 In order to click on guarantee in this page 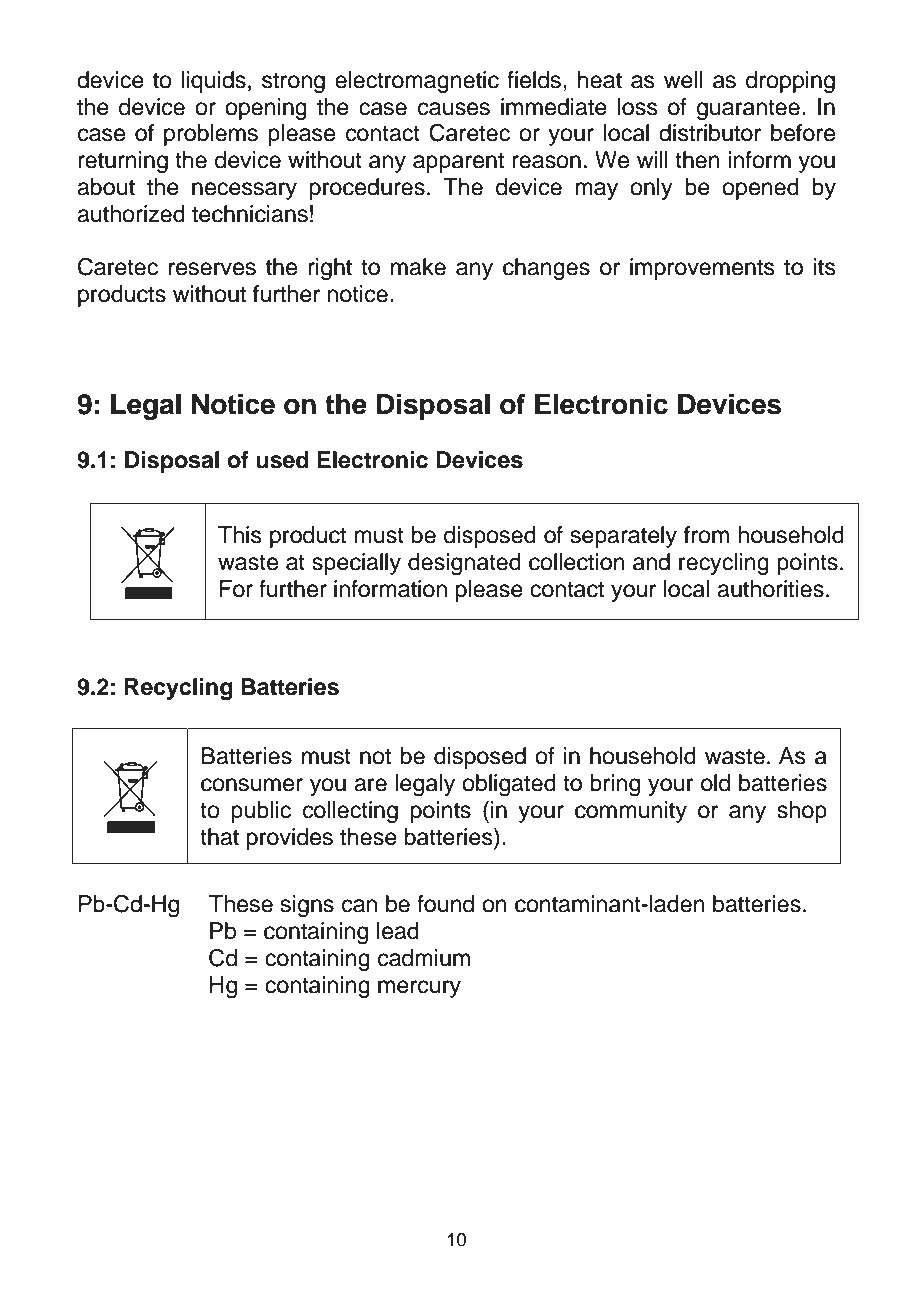, I will do `click(748, 110)`.
